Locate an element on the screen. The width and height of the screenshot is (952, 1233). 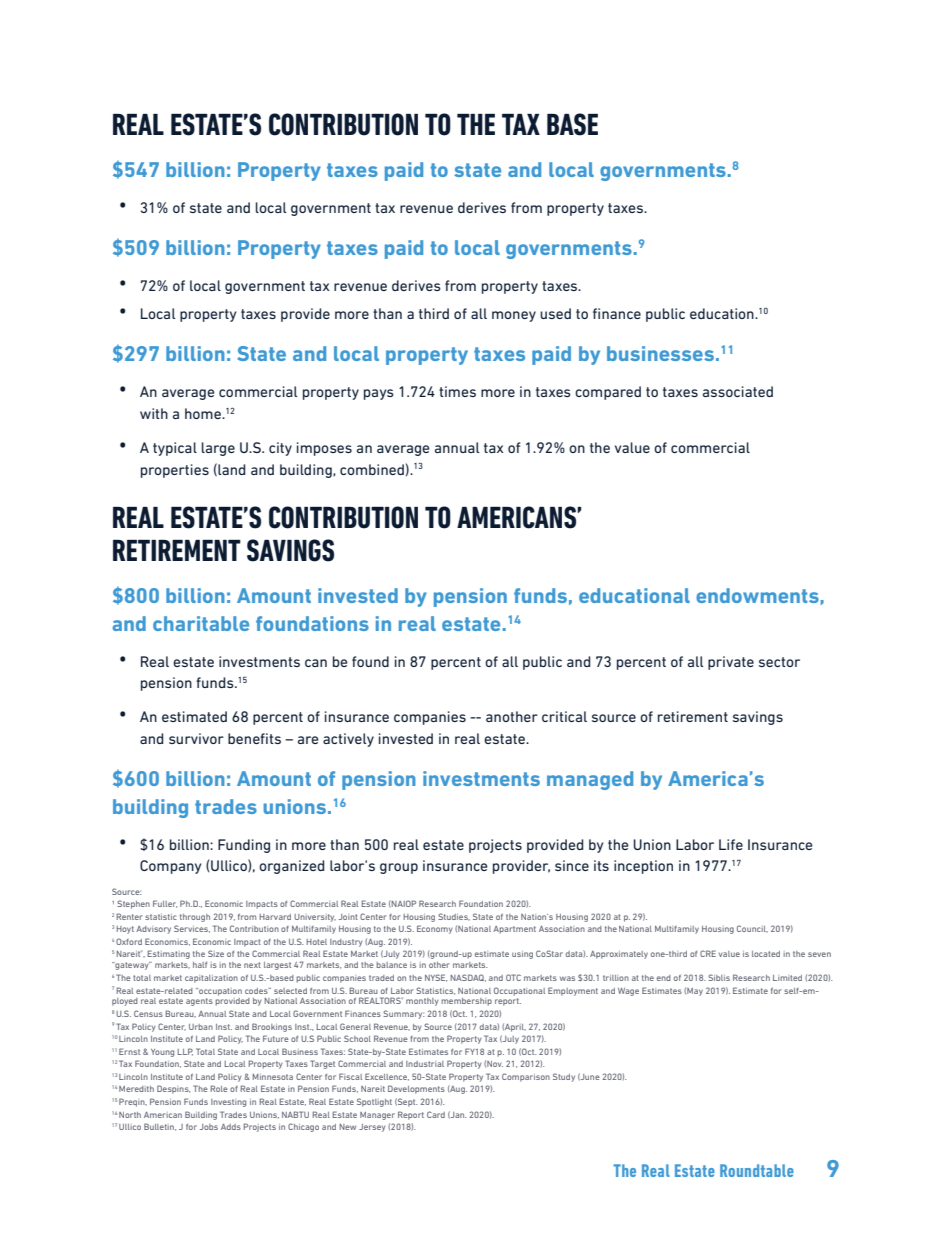
Jobs is located at coordinates (209, 1127).
